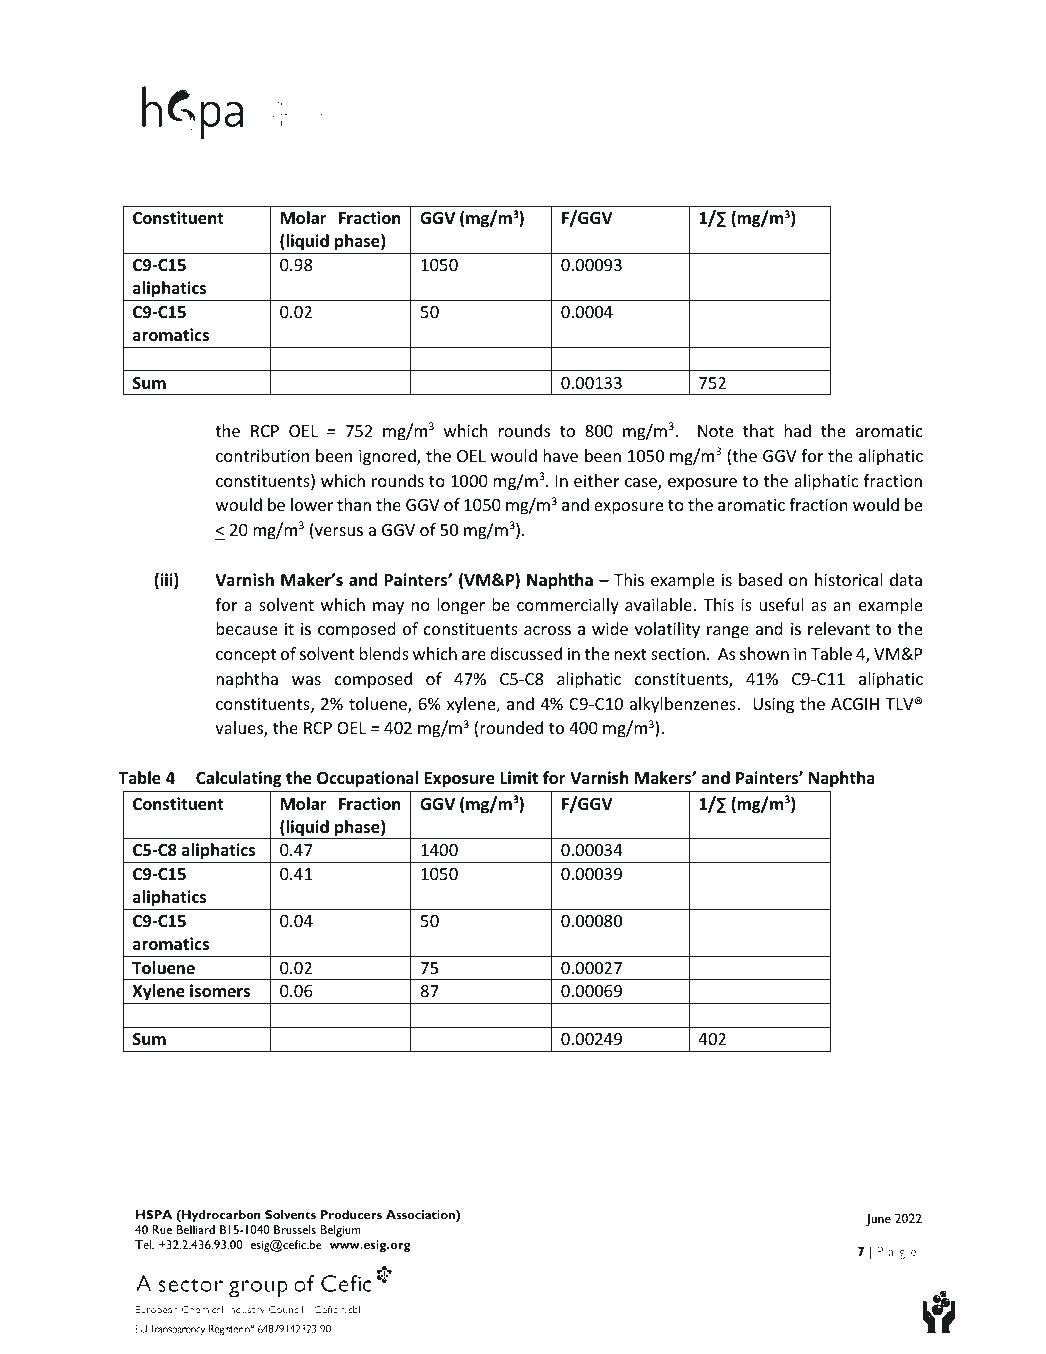  I want to click on Limit, so click(519, 777).
